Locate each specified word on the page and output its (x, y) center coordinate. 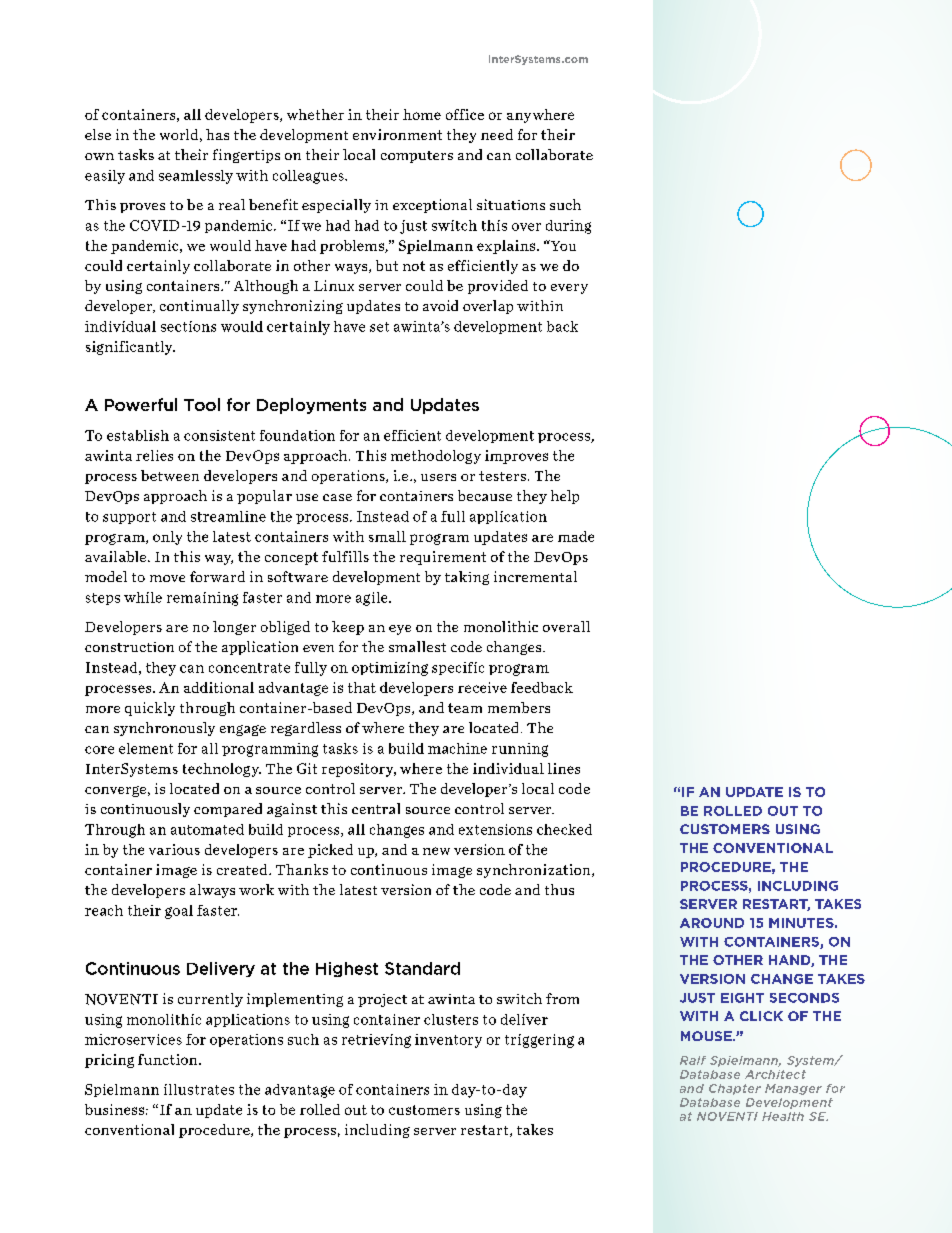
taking (467, 578)
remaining (202, 599)
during (568, 227)
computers (417, 157)
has (217, 134)
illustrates (199, 1089)
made (576, 536)
